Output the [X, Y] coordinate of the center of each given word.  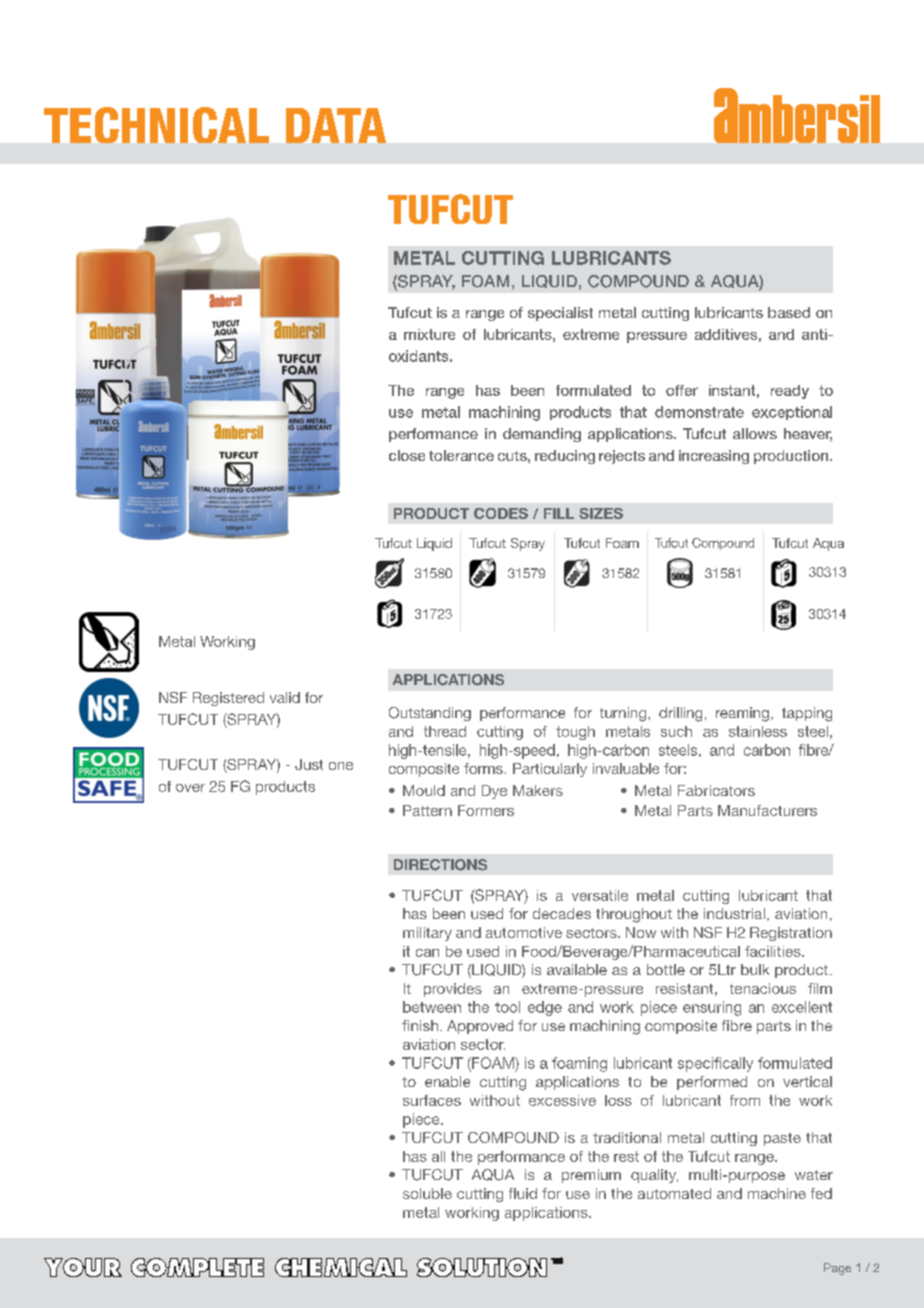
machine [777, 1193]
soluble [427, 1193]
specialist [560, 314]
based [789, 312]
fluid [523, 1193]
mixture [429, 334]
